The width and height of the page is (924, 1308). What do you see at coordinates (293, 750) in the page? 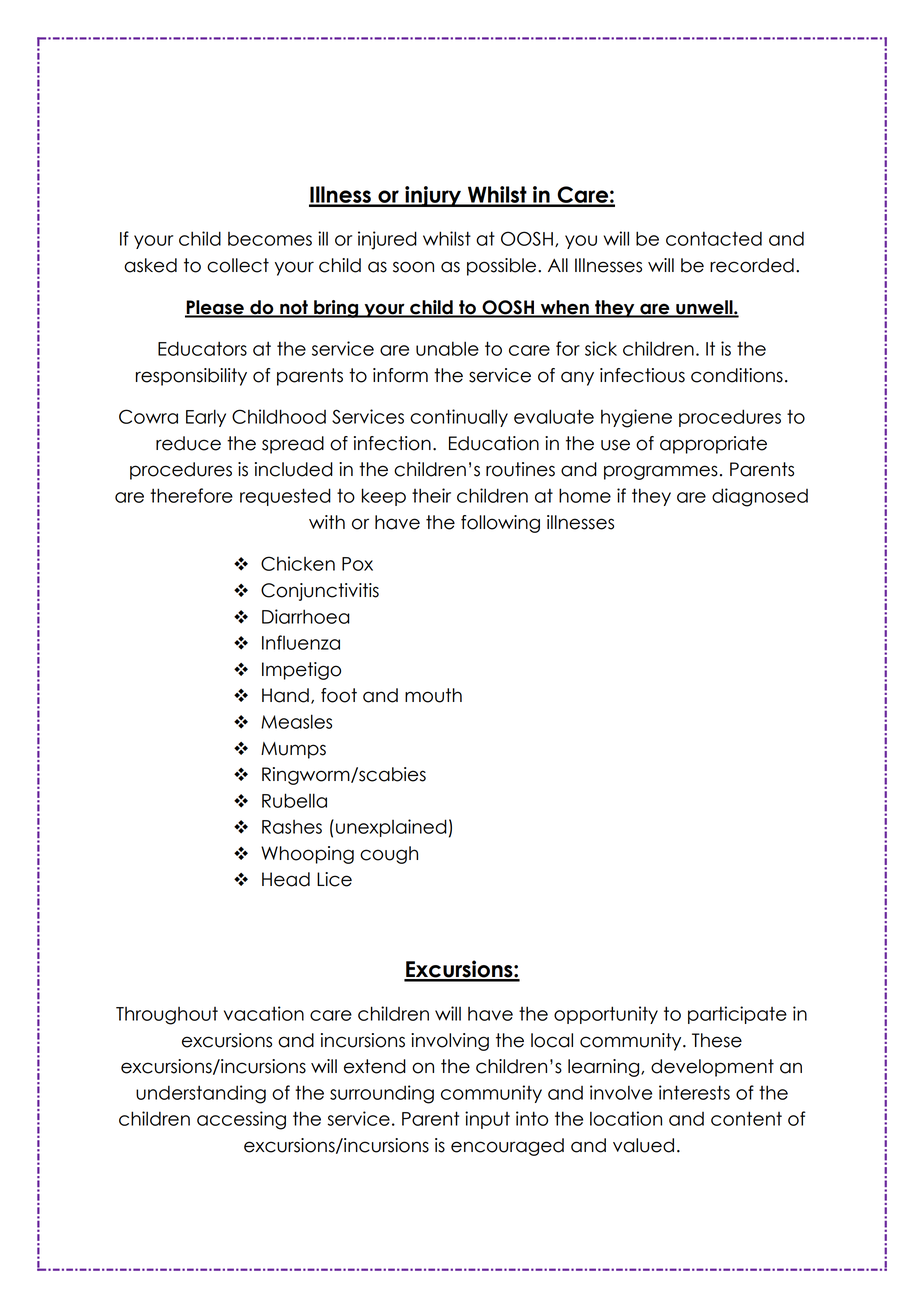
I see `Mumps` at bounding box center [293, 750].
